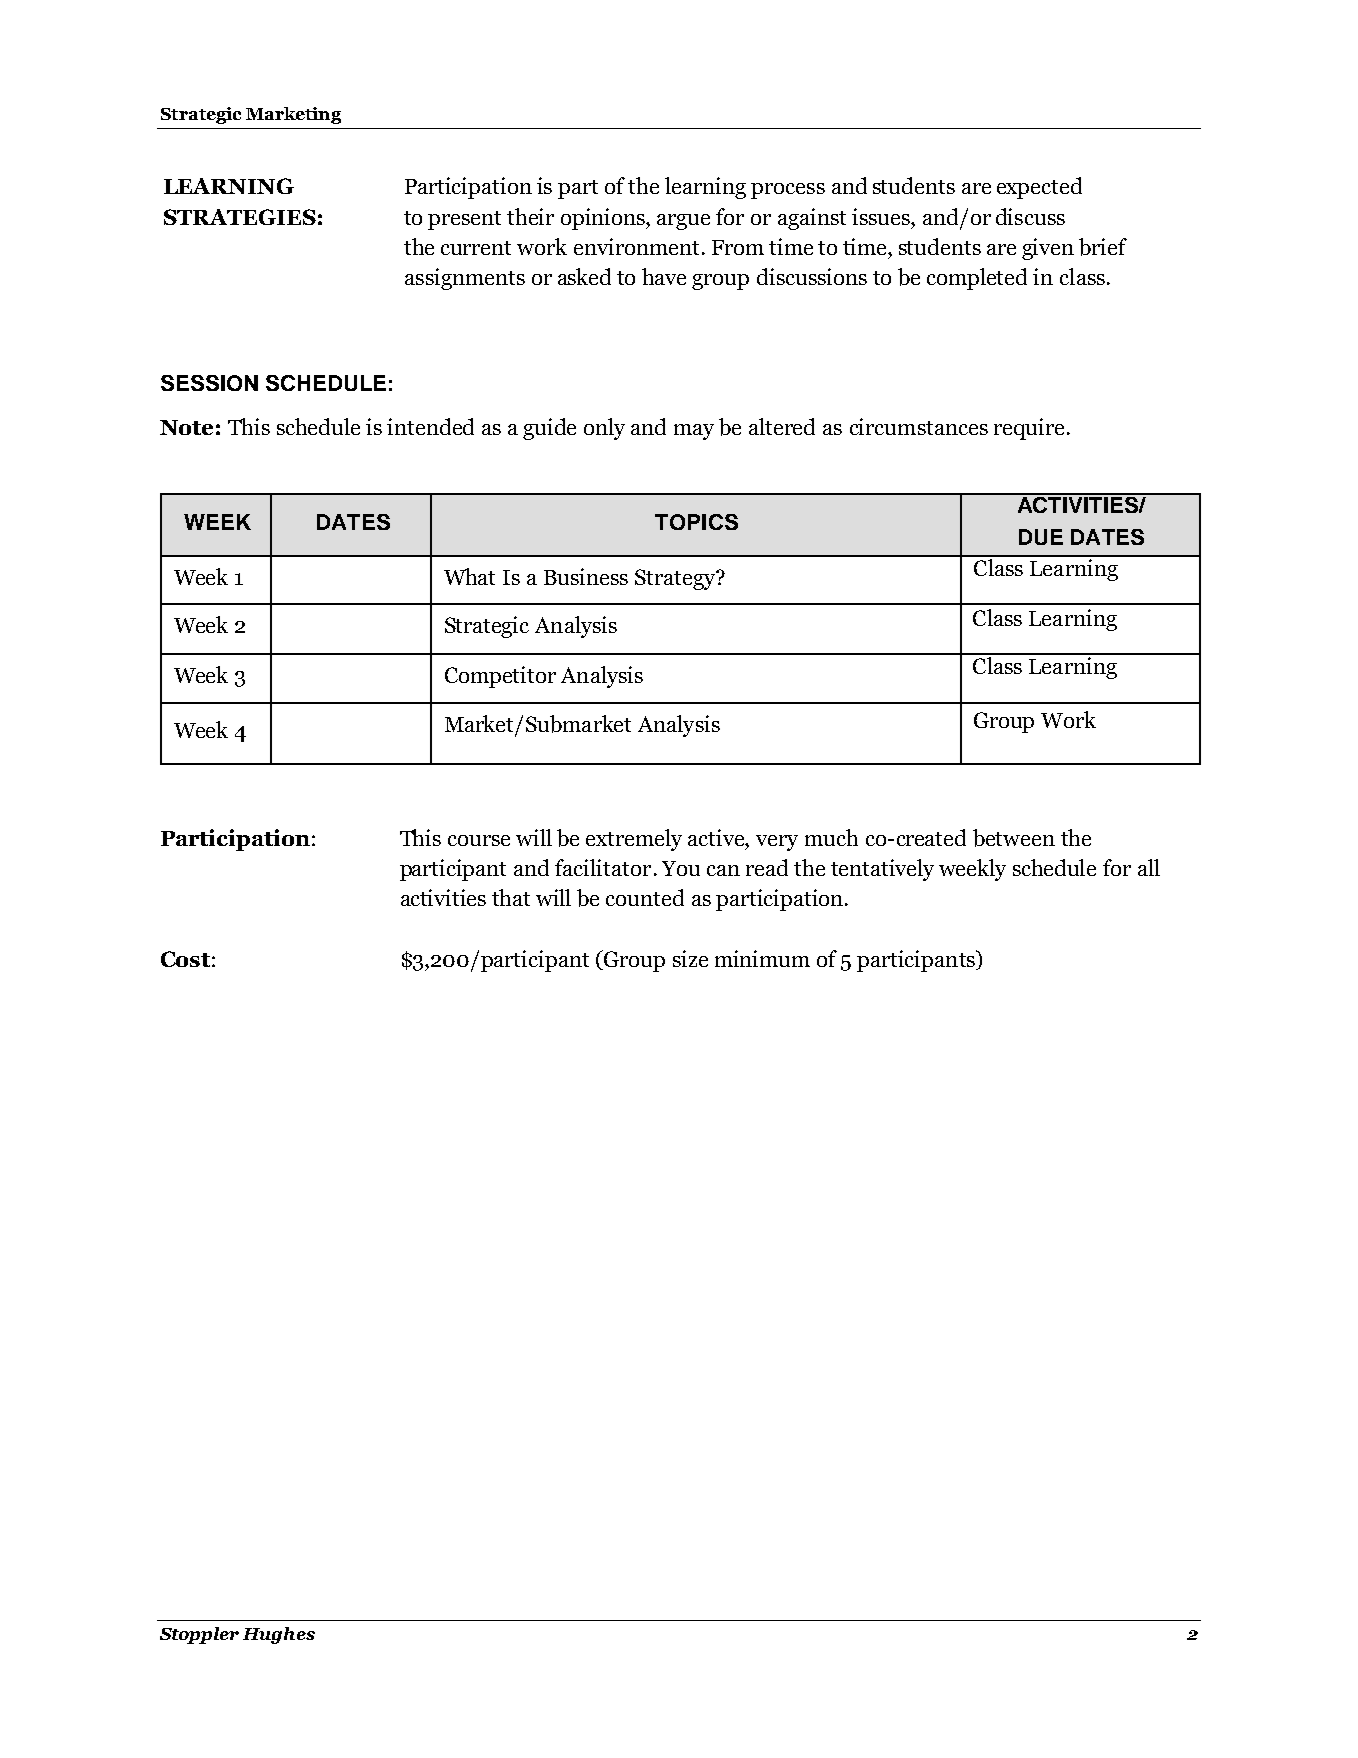 This screenshot has width=1358, height=1758. I want to click on Strategy, so click(676, 579).
